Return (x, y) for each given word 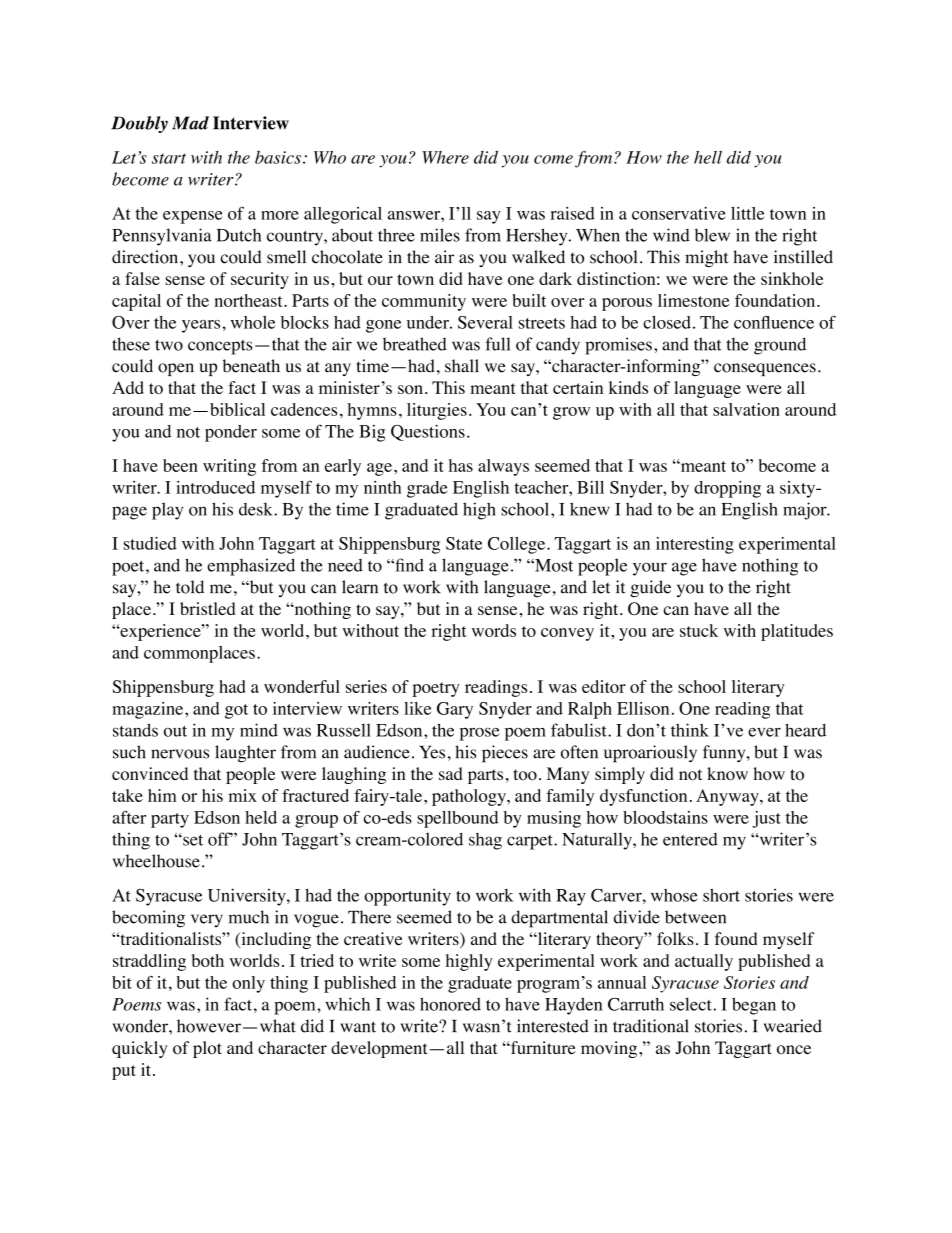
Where (445, 157)
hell (708, 157)
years (201, 326)
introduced (215, 487)
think (690, 730)
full (498, 344)
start (169, 158)
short (721, 895)
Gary (455, 710)
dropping (727, 489)
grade (427, 489)
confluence (774, 322)
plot (207, 1049)
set (192, 840)
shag (485, 841)
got (236, 711)
